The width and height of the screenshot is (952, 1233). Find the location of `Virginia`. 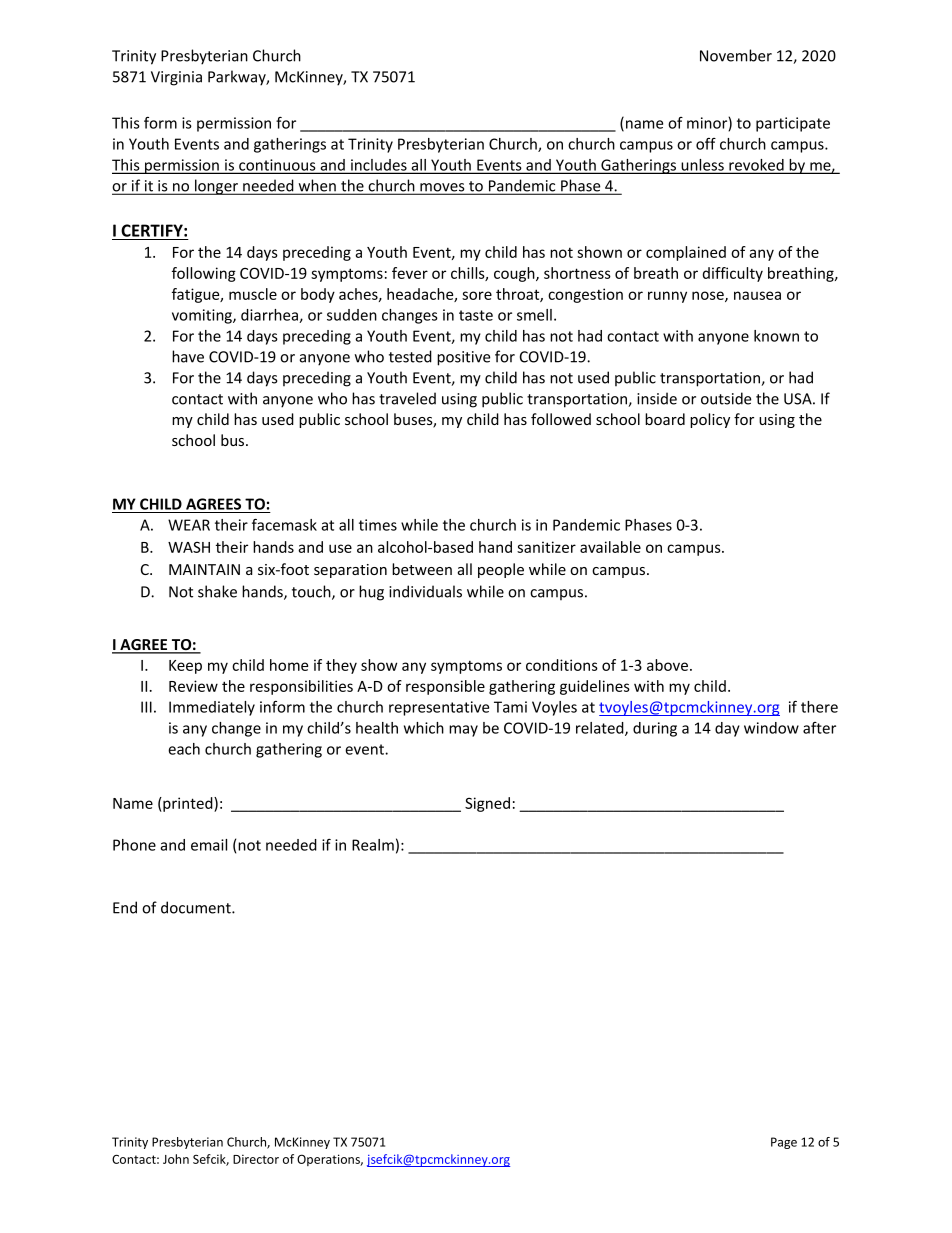

Virginia is located at coordinates (176, 78).
